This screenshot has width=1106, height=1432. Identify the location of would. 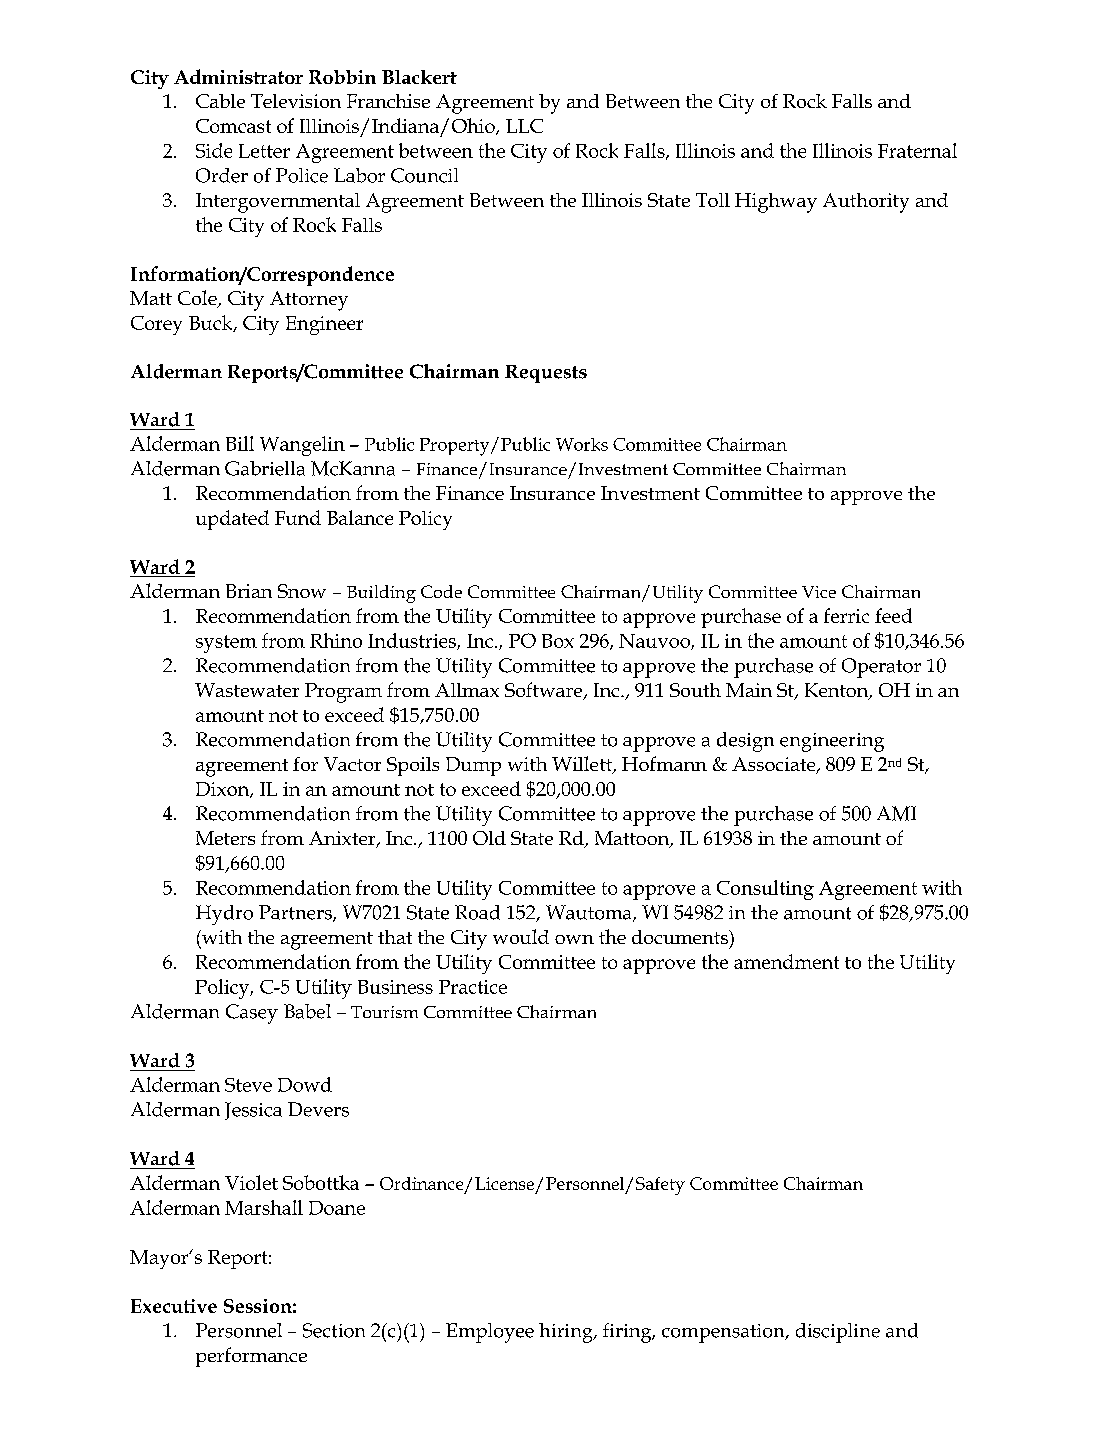
(521, 936).
